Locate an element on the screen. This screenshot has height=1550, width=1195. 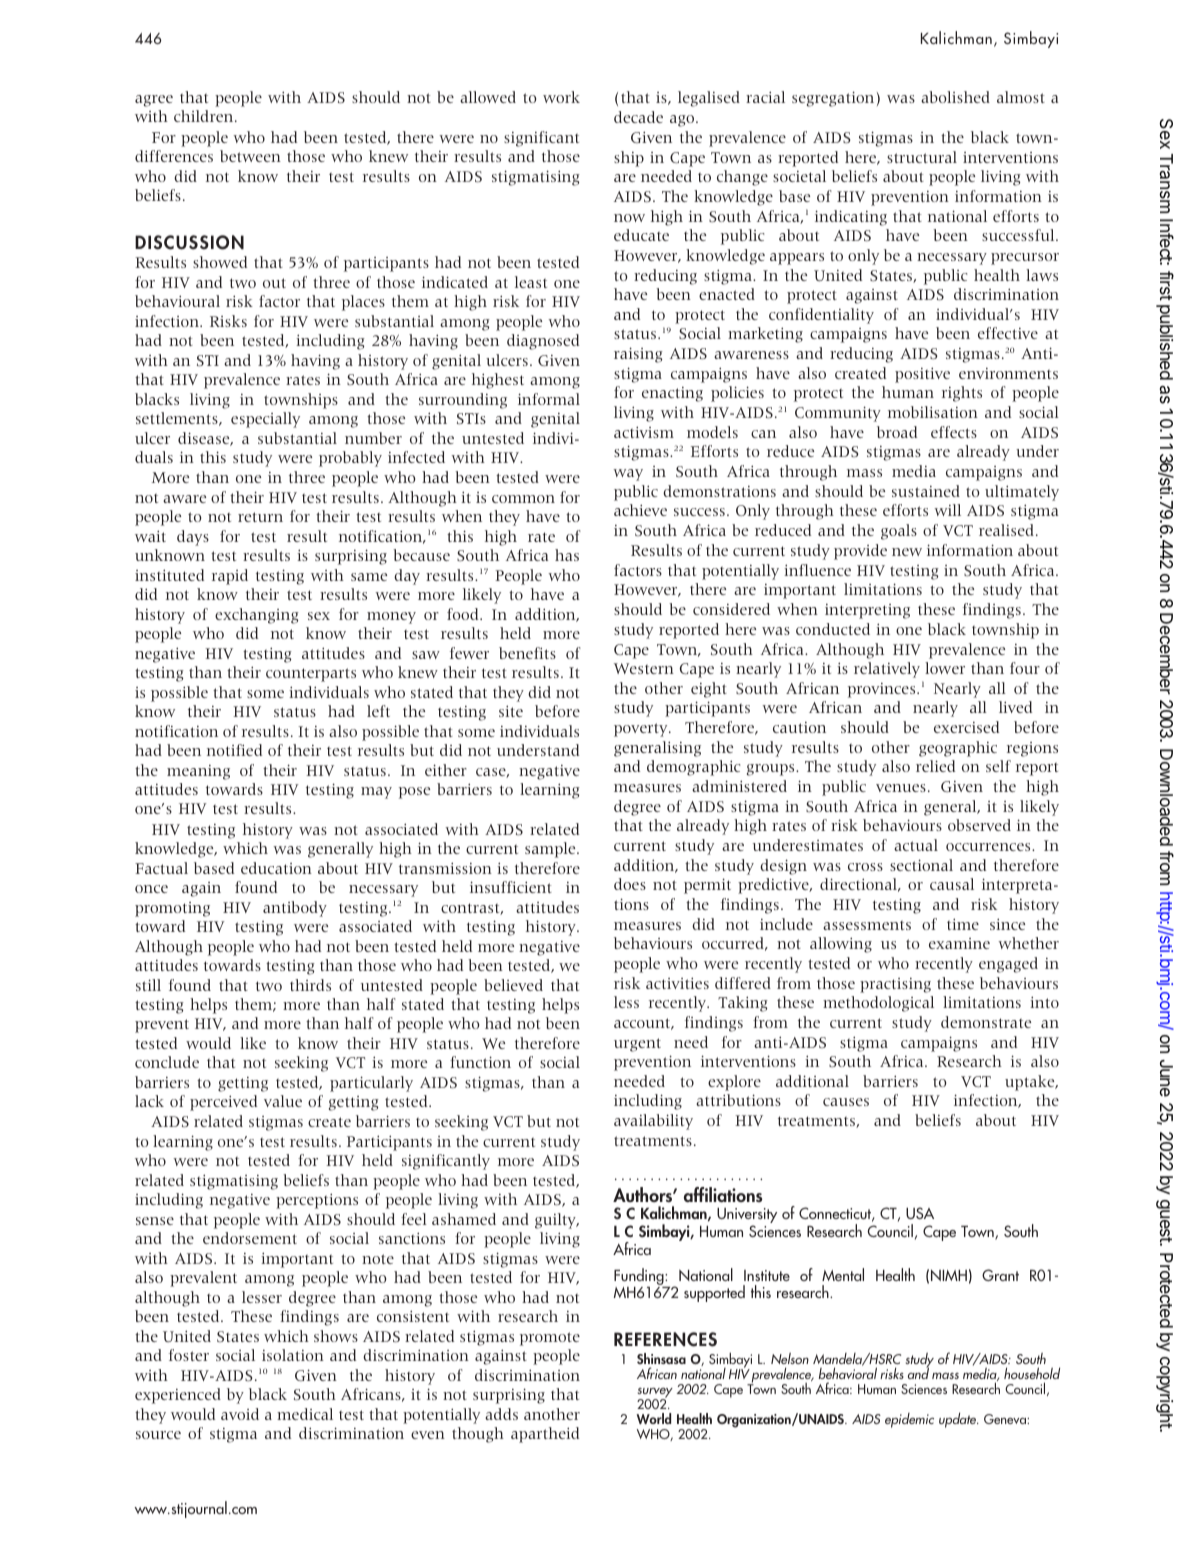
goals is located at coordinates (899, 532).
